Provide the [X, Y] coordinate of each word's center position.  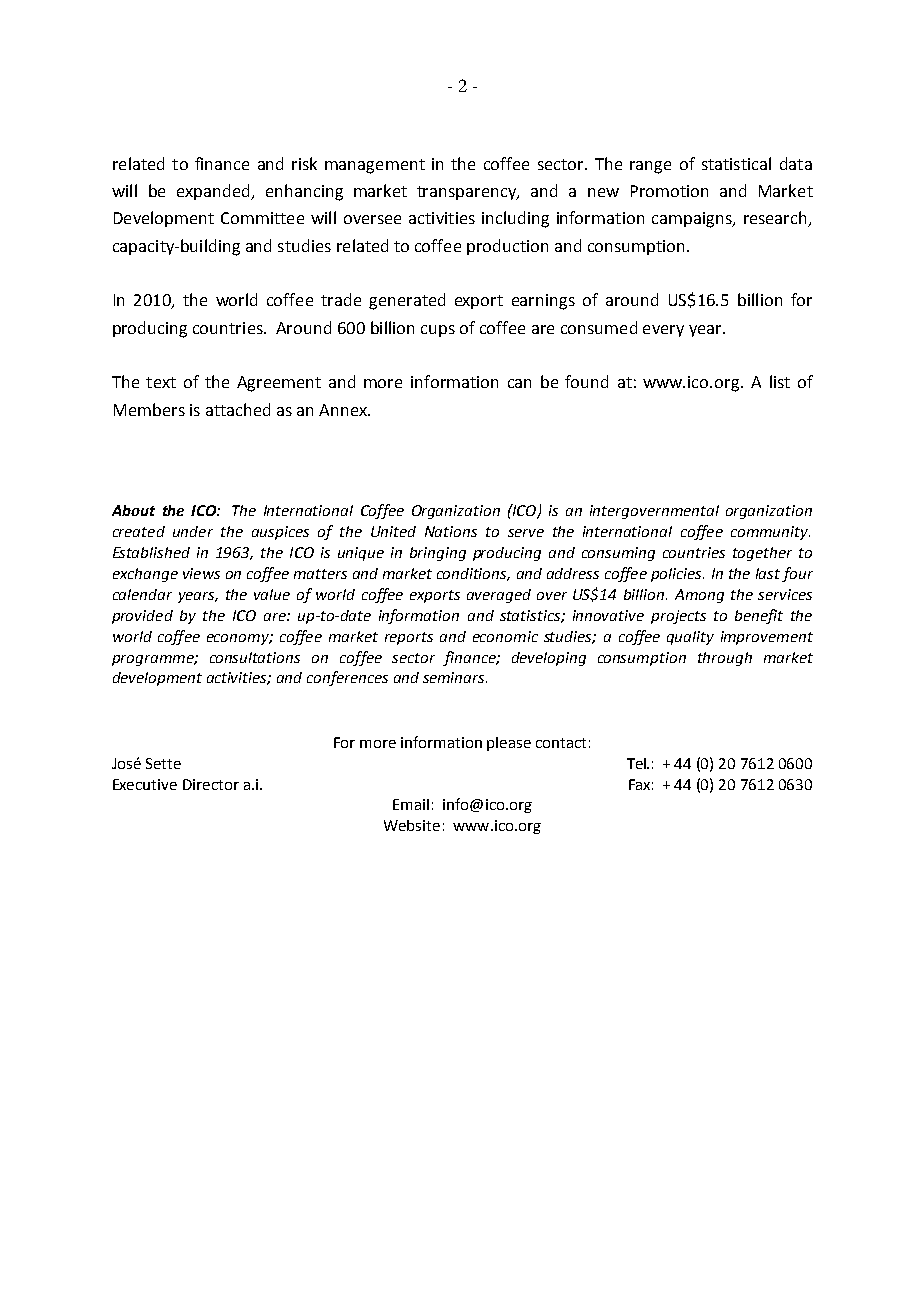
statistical [736, 163]
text [161, 382]
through [725, 659]
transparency [467, 193]
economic [505, 636]
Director [211, 784]
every [663, 331]
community [770, 533]
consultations [255, 657]
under [193, 531]
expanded [214, 192]
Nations [451, 531]
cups [438, 331]
